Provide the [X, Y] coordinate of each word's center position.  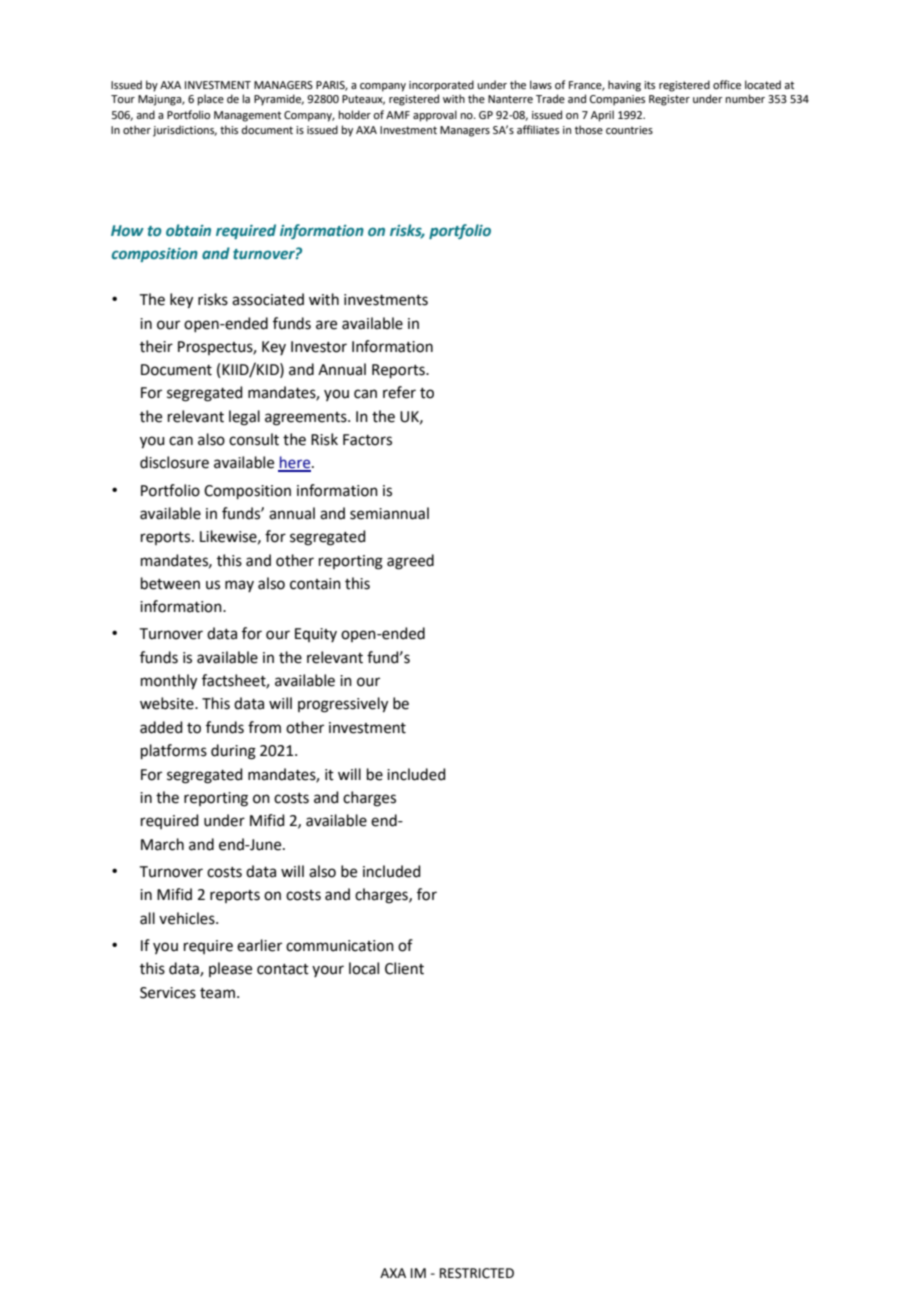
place [211, 100]
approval [435, 116]
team [217, 993]
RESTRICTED [477, 1273]
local [364, 968]
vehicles [188, 918]
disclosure [174, 462]
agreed [410, 562]
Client [404, 968]
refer [399, 392]
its [649, 85]
